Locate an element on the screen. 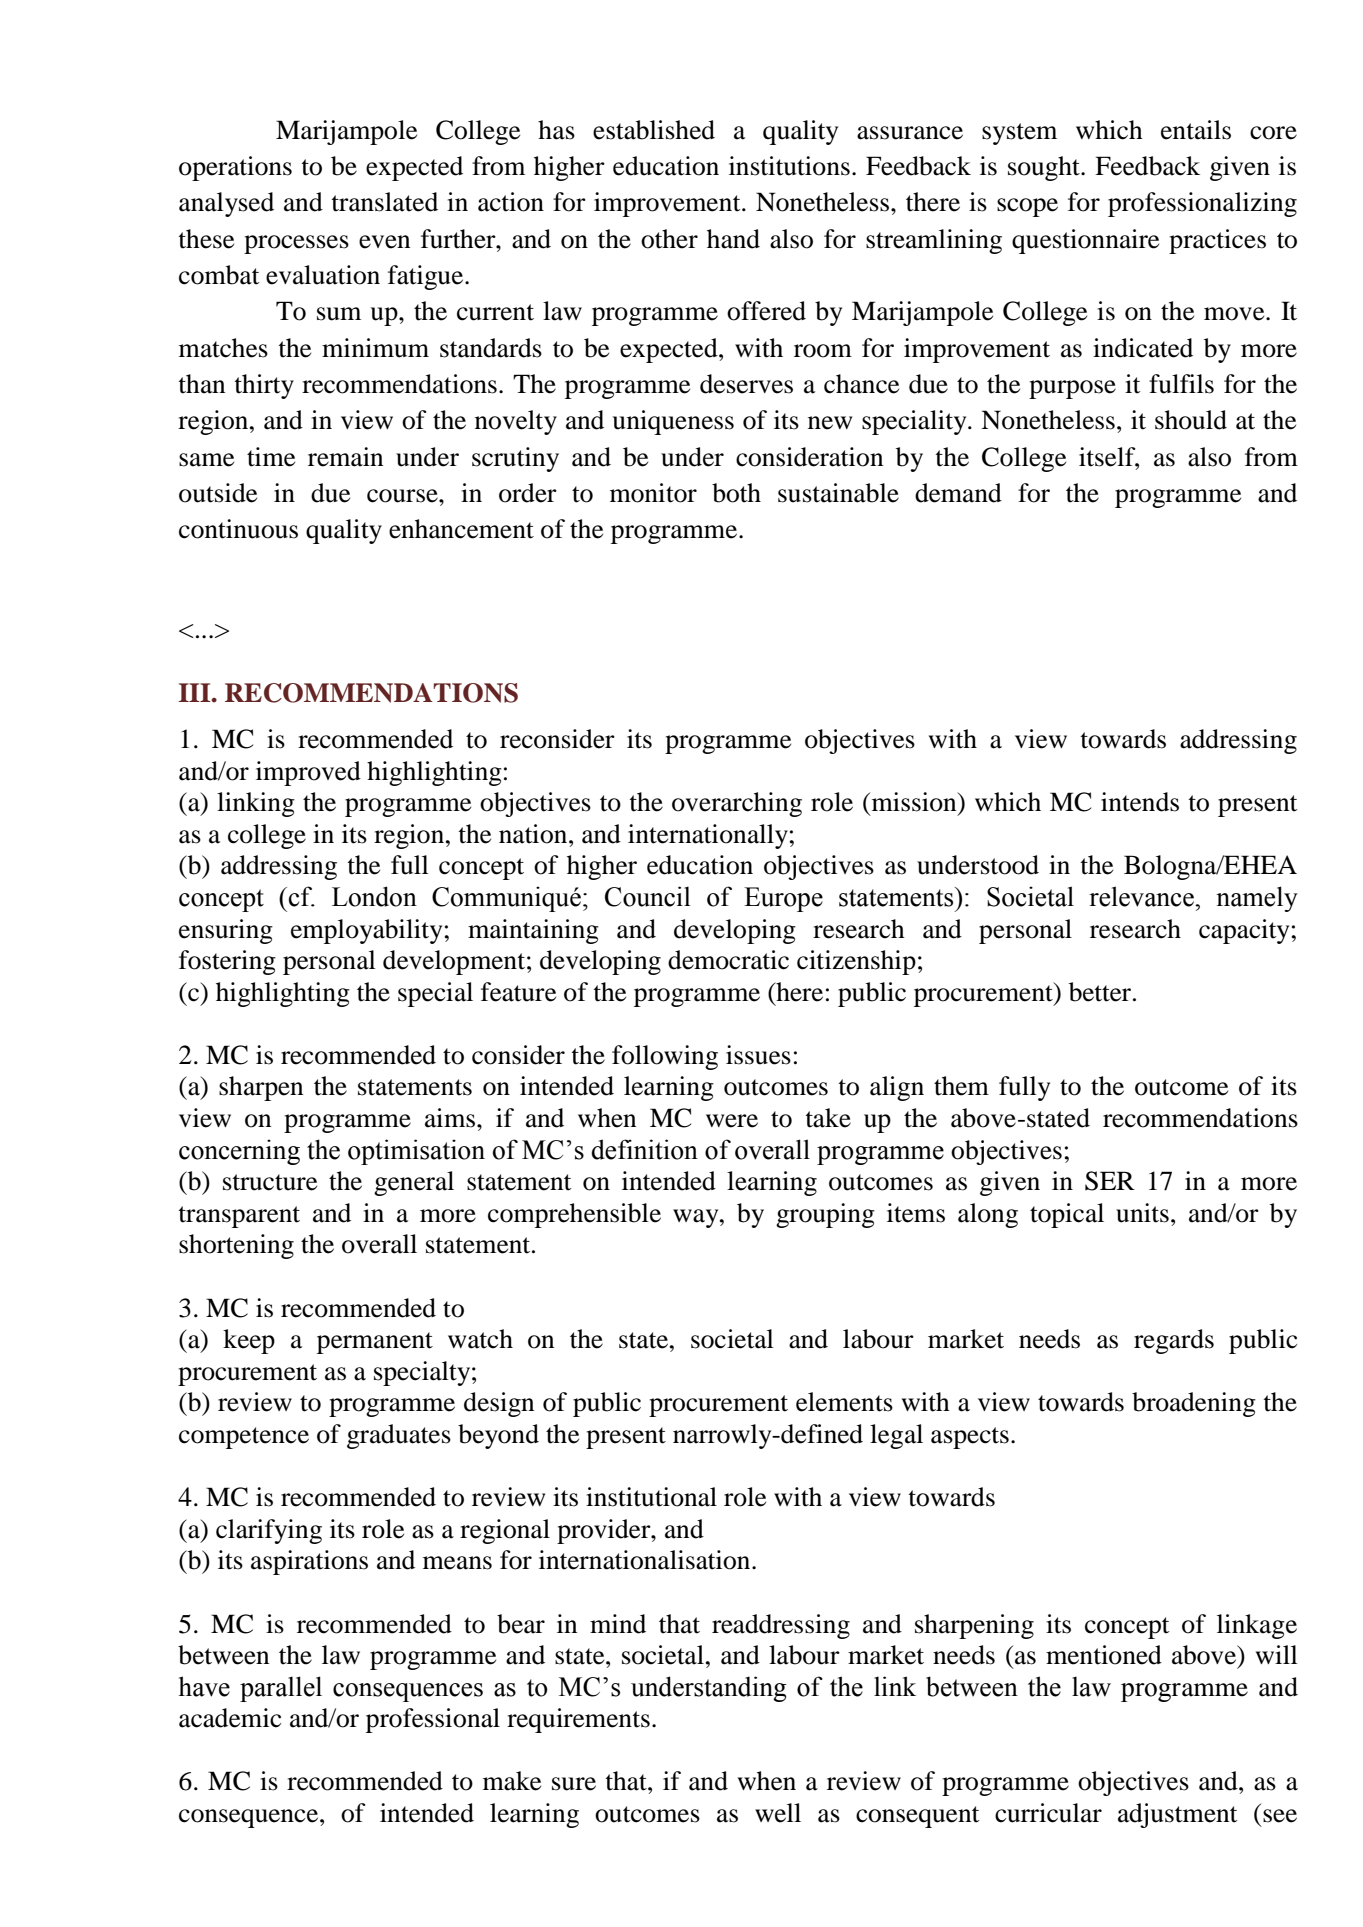  better is located at coordinates (1101, 992).
